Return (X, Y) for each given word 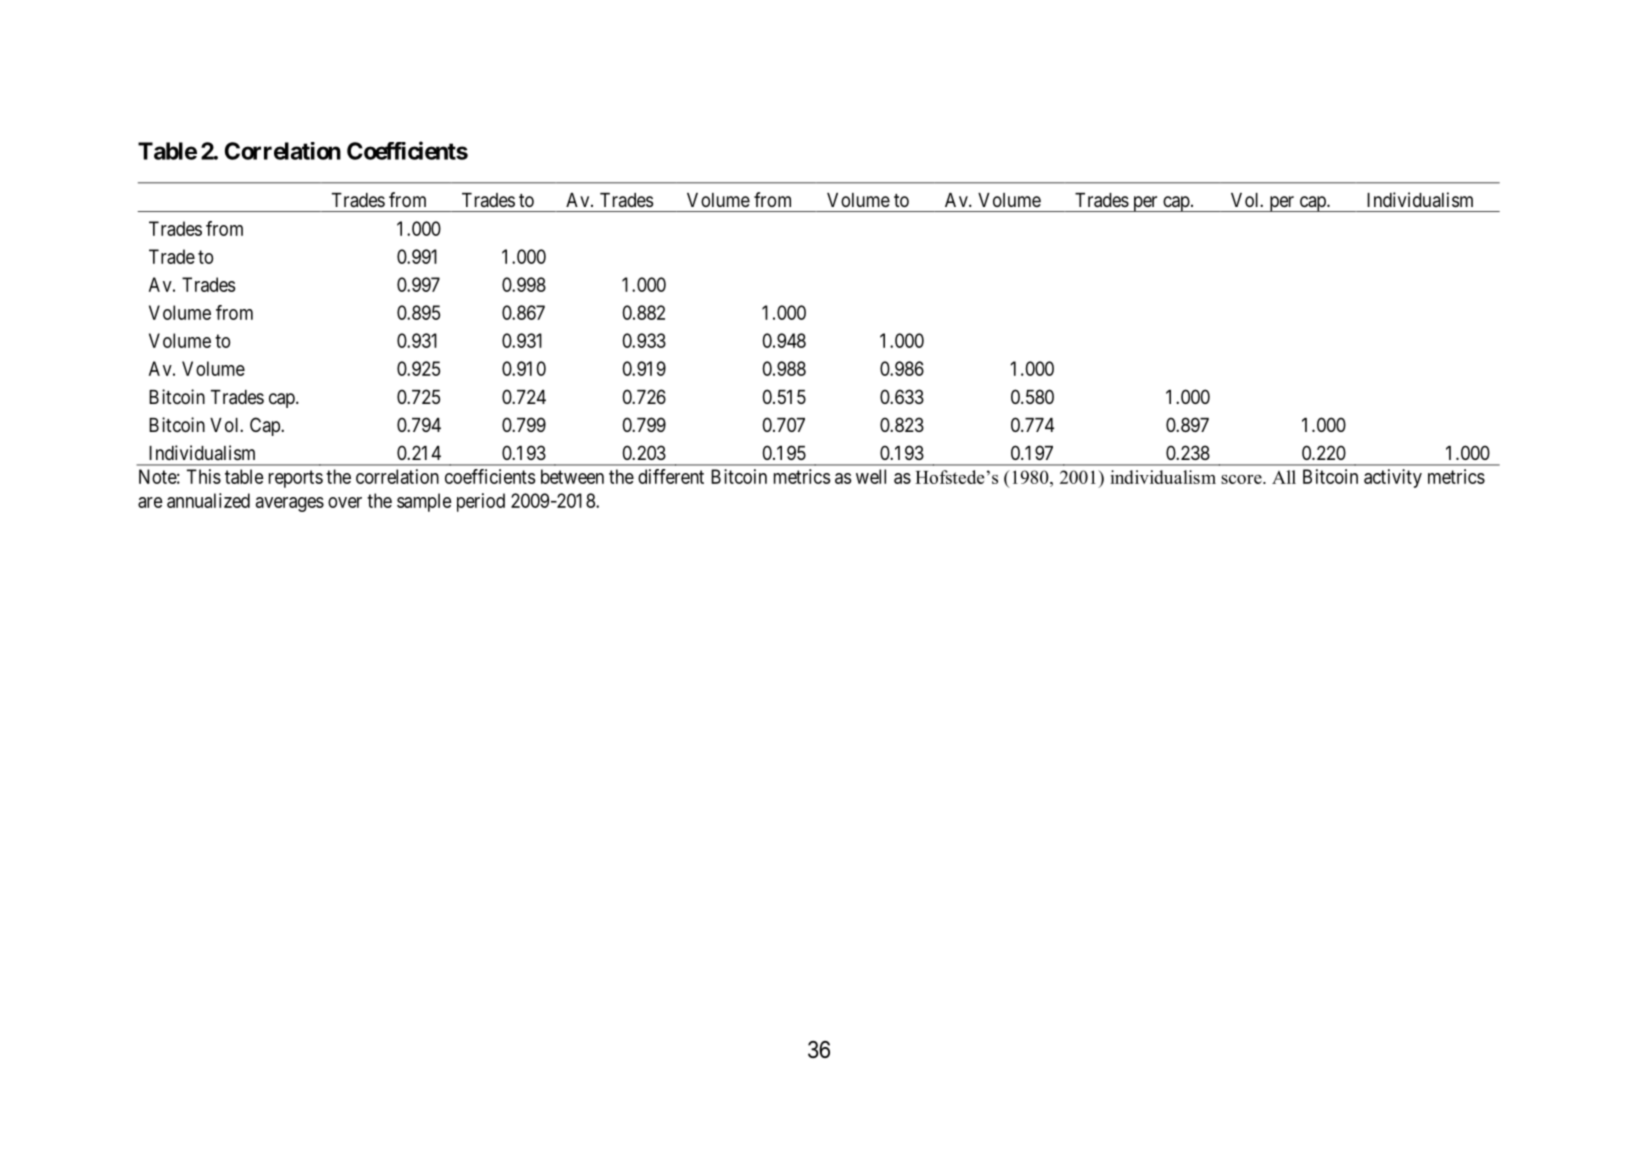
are (150, 502)
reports (296, 479)
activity (1393, 478)
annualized (208, 500)
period (481, 502)
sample (424, 502)
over (345, 502)
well (871, 476)
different (671, 476)
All (1284, 477)
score (1242, 479)
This (204, 476)
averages (290, 504)
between (572, 476)
